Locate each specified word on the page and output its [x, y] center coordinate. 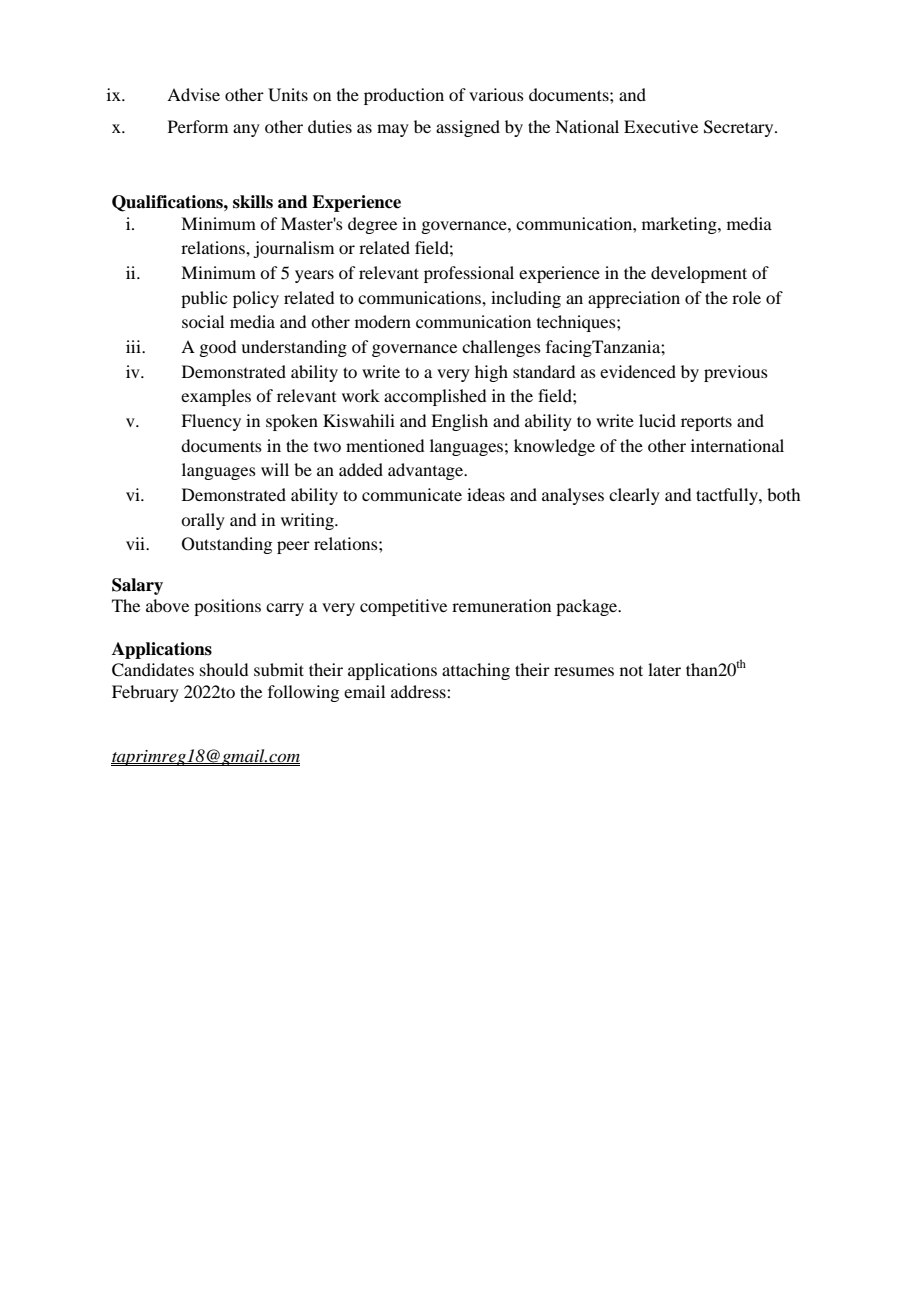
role [746, 297]
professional [469, 274]
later [664, 669]
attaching [476, 671]
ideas [486, 494]
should [224, 669]
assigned [468, 128]
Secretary [740, 128]
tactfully [728, 496]
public [204, 299]
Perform [198, 126]
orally [203, 521]
